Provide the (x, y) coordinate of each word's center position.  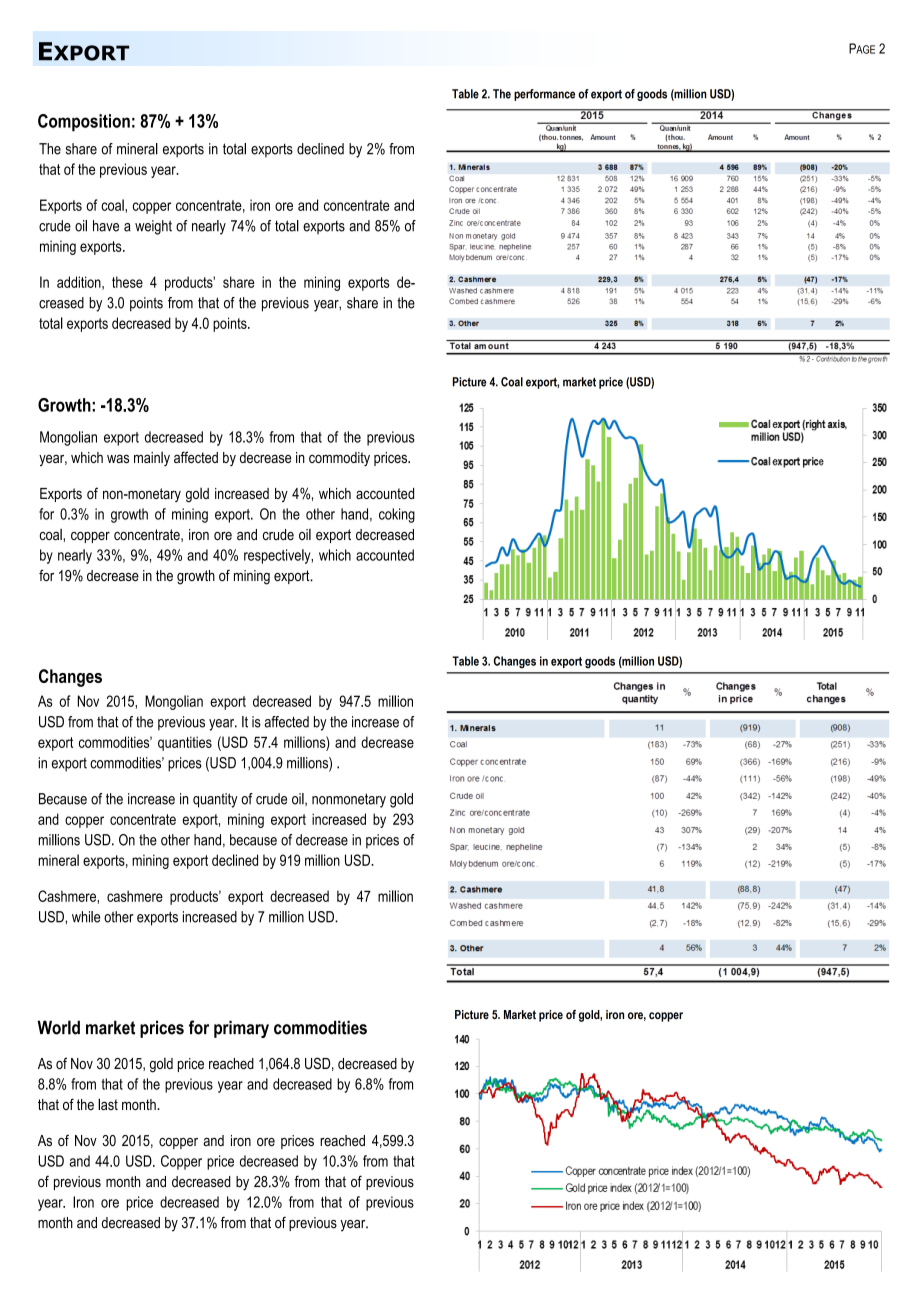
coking (397, 515)
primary (241, 1029)
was (118, 458)
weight (153, 227)
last (108, 1104)
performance (544, 95)
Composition (84, 123)
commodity (339, 459)
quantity (215, 800)
